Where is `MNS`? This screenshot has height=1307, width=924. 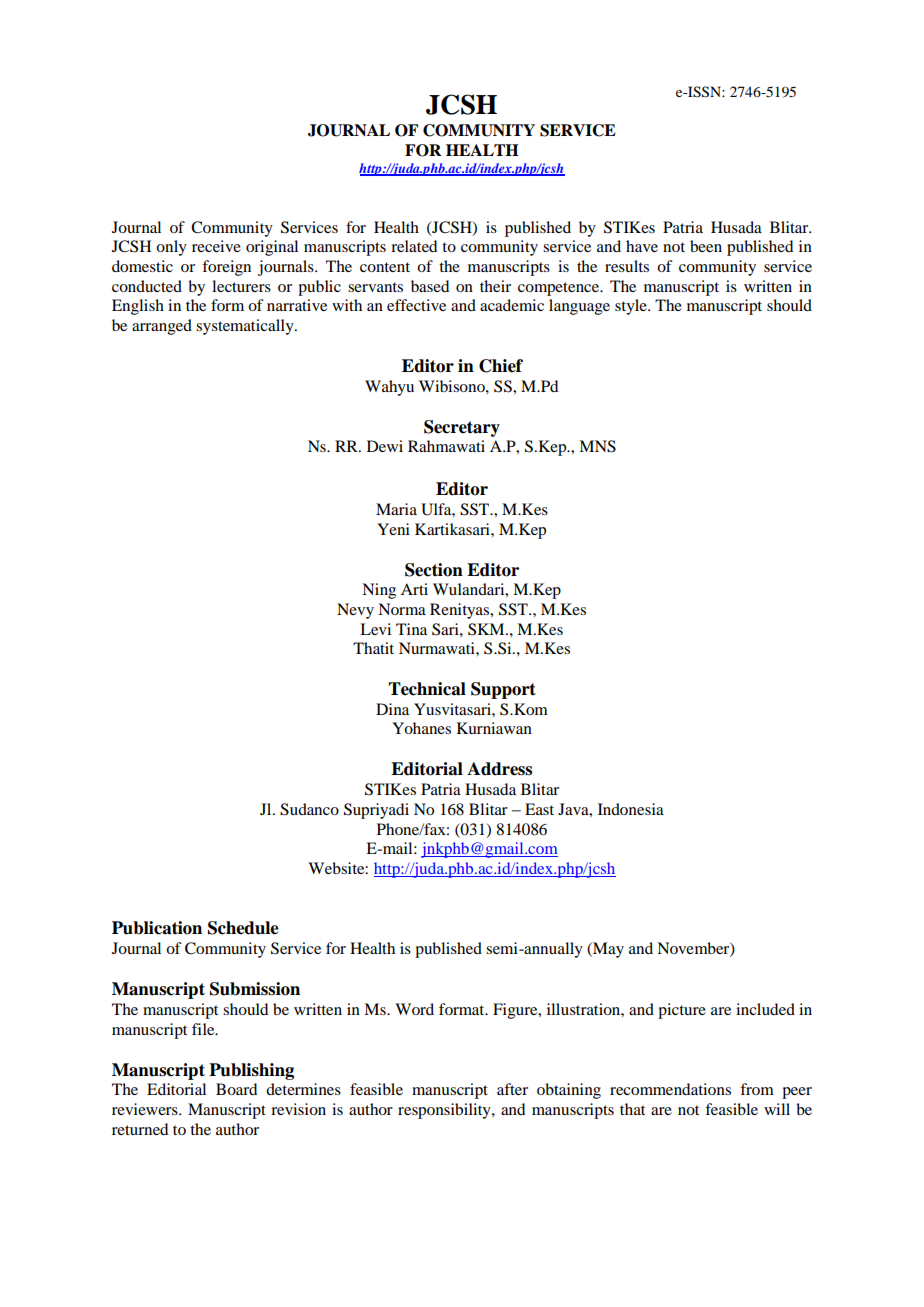 MNS is located at coordinates (597, 446).
